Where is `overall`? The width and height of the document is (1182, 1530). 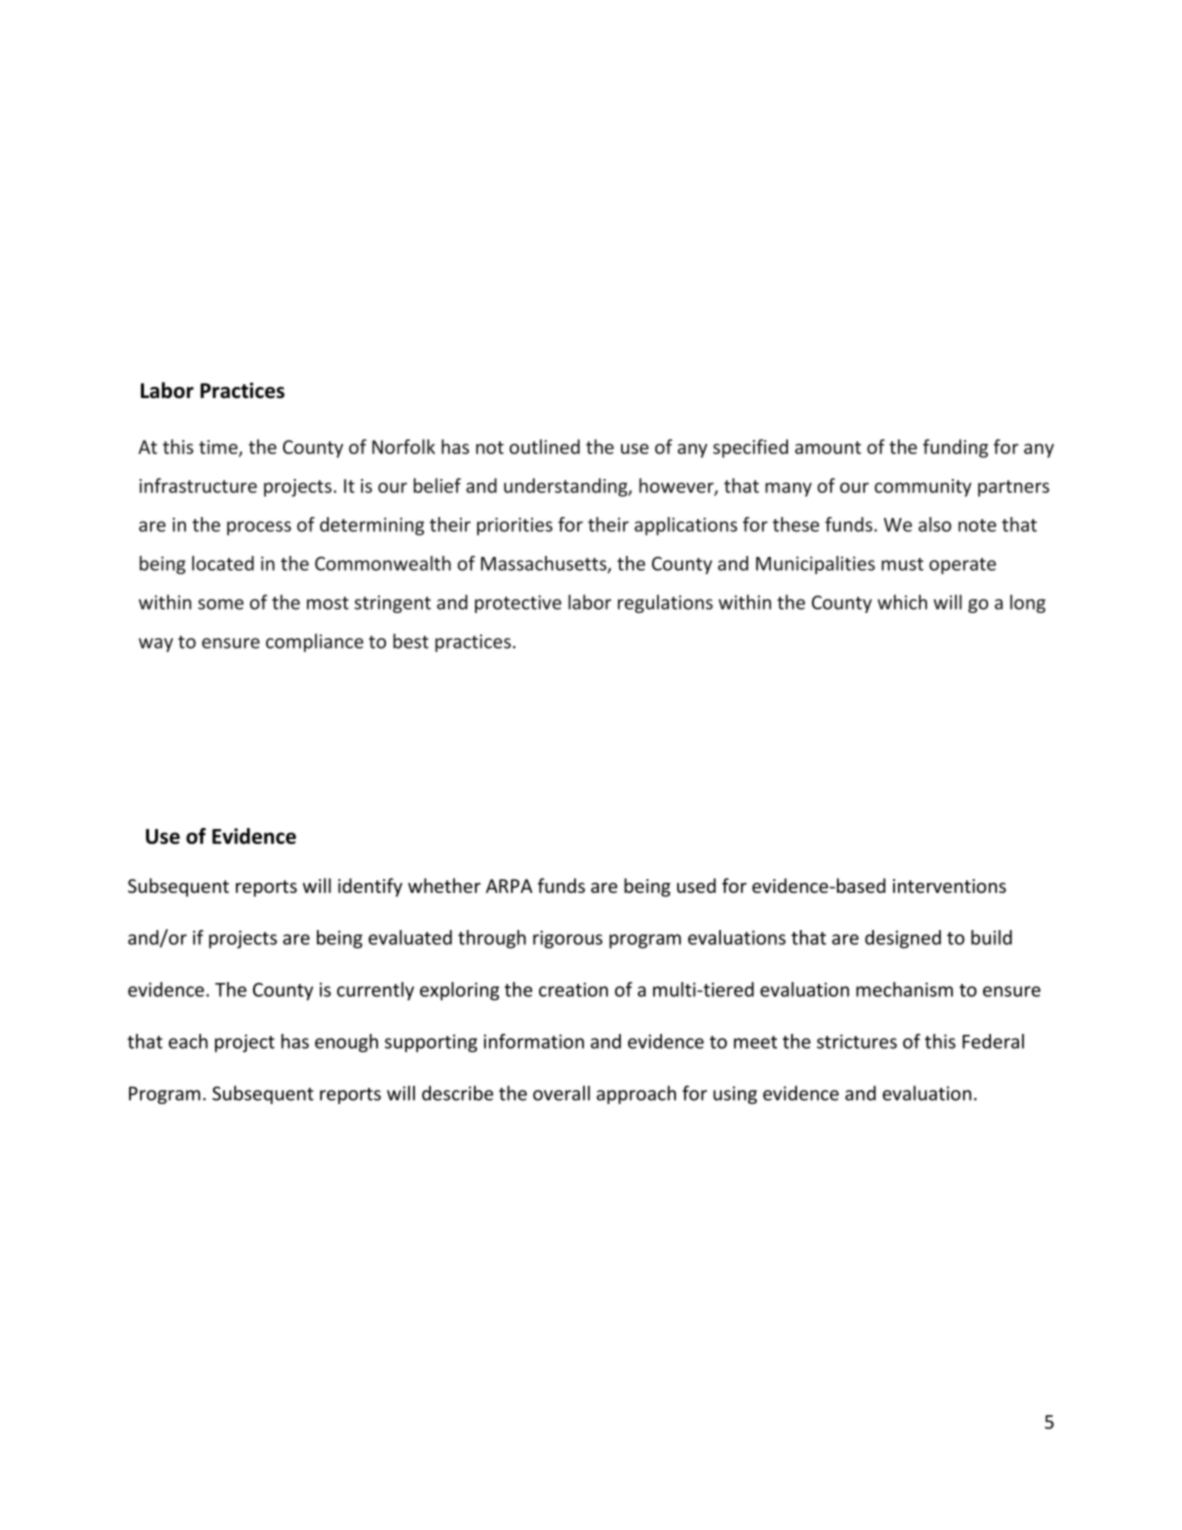 overall is located at coordinates (561, 1093).
